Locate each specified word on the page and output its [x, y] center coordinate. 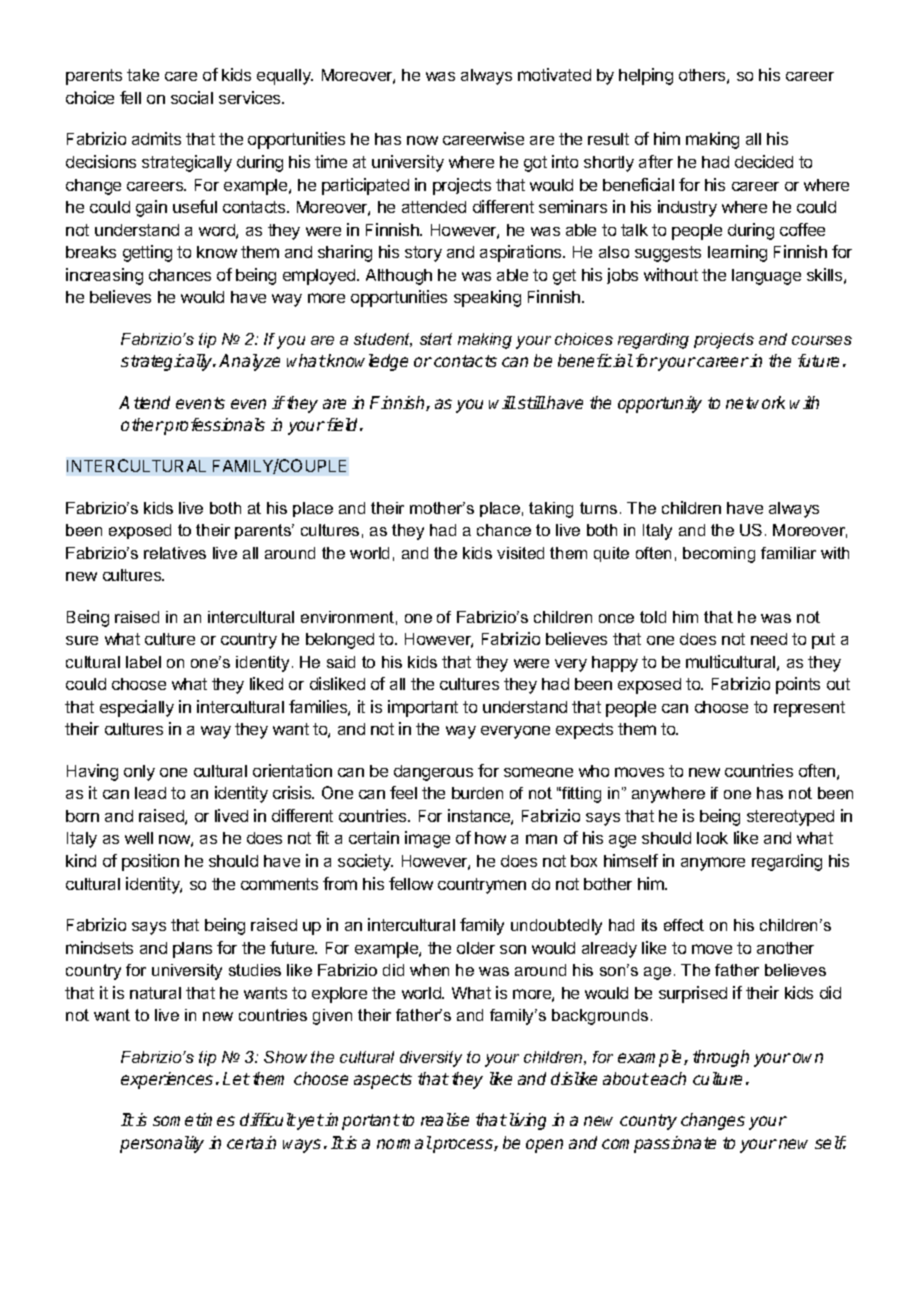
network [755, 402]
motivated [554, 74]
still [532, 402]
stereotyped [790, 818]
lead [150, 793]
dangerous [433, 773]
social [192, 97]
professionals [214, 426]
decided [764, 161]
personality [162, 1144]
